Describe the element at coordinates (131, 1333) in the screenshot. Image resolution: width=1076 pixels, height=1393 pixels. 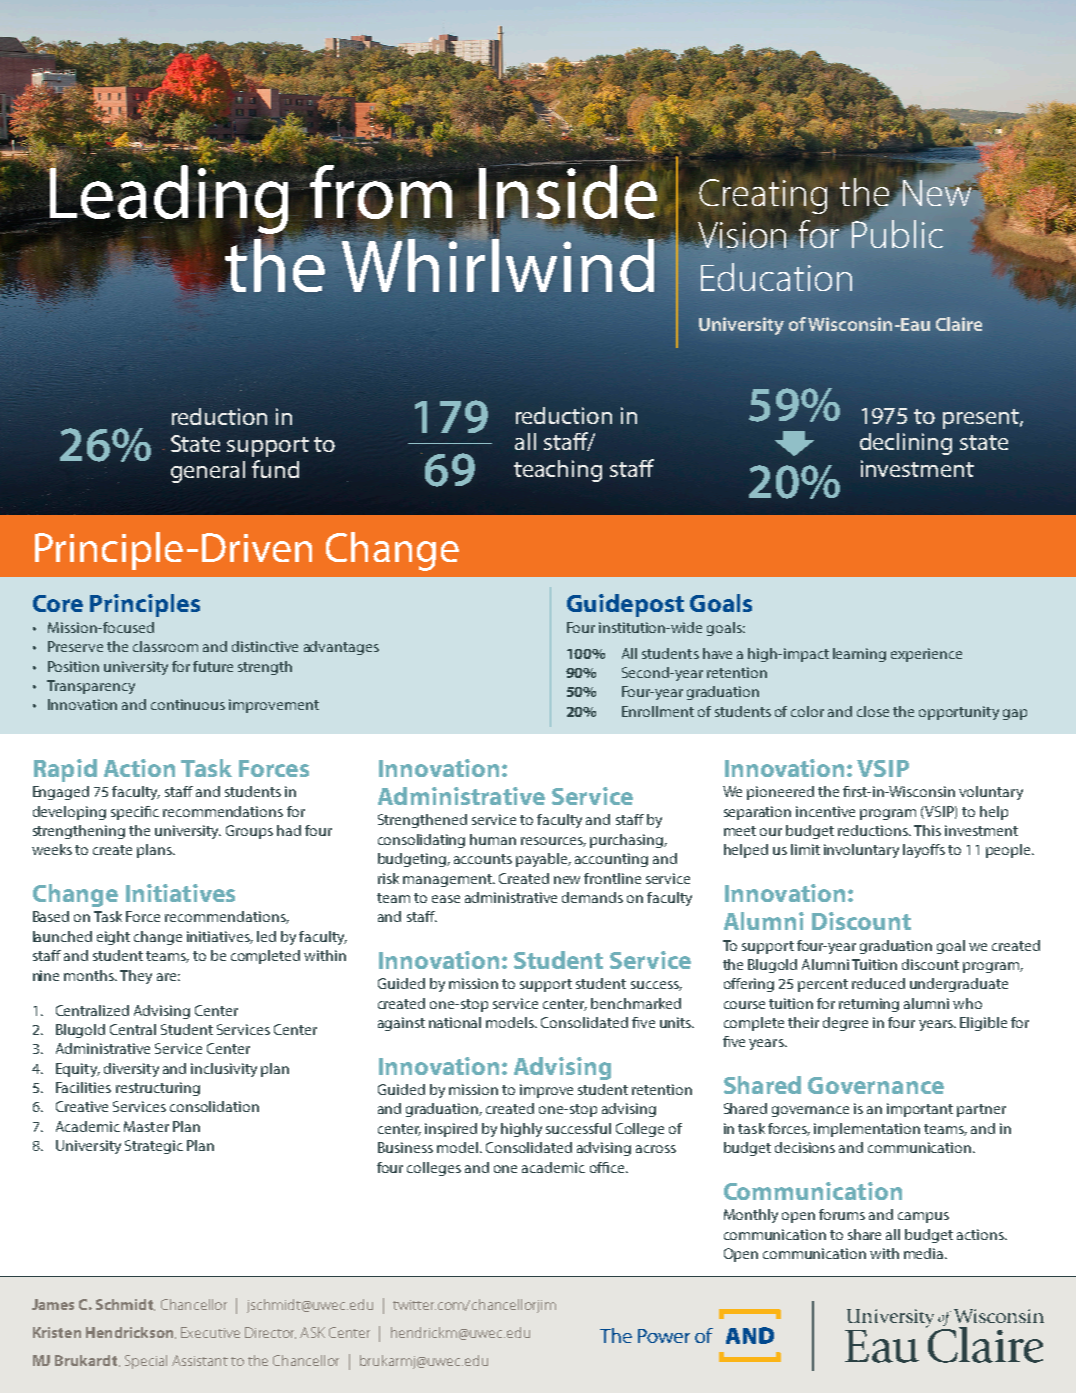
I see `Hendrickson` at that location.
